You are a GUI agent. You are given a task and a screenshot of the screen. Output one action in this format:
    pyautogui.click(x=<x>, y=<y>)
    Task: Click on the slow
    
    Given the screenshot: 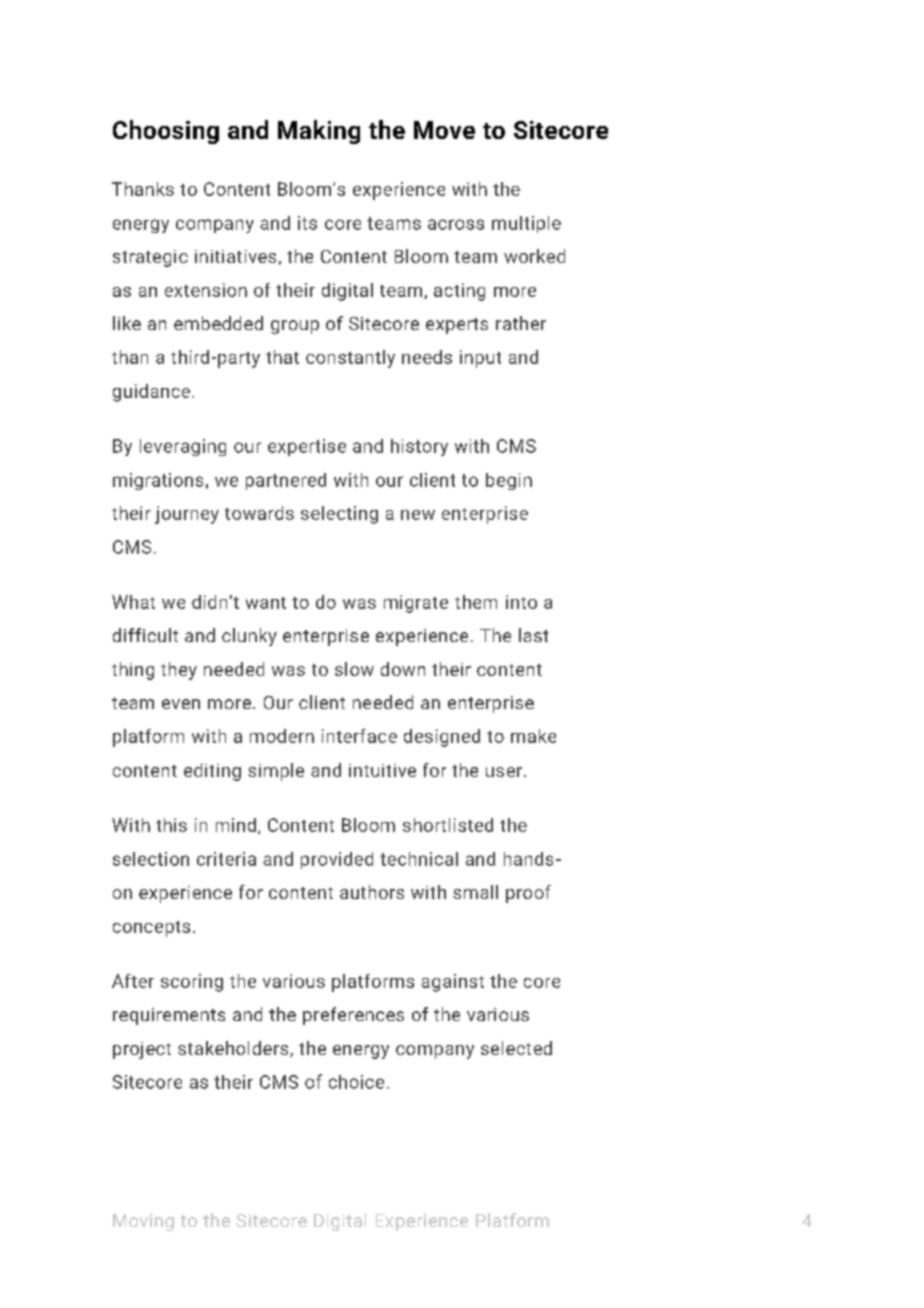 What is the action you would take?
    pyautogui.click(x=354, y=669)
